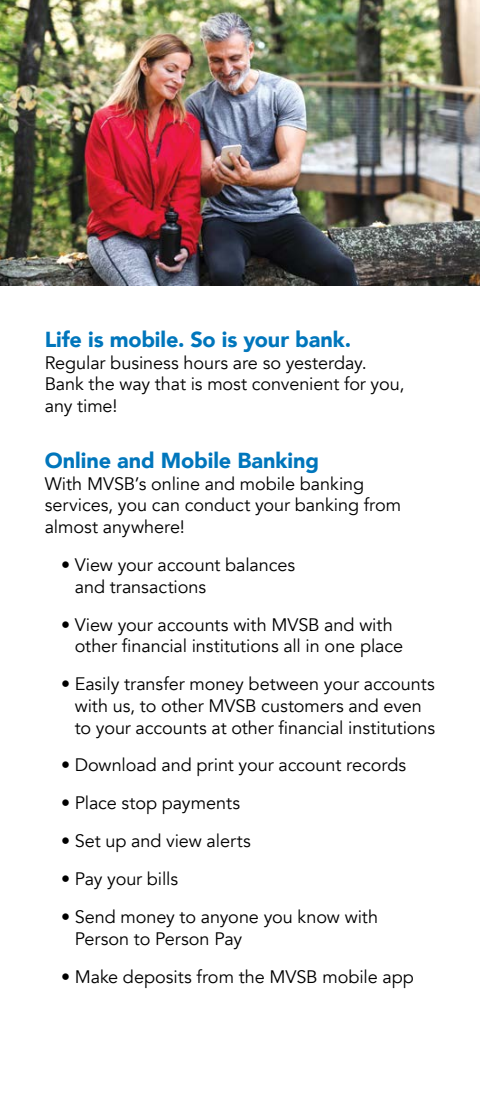  What do you see at coordinates (355, 383) in the screenshot?
I see `for` at bounding box center [355, 383].
